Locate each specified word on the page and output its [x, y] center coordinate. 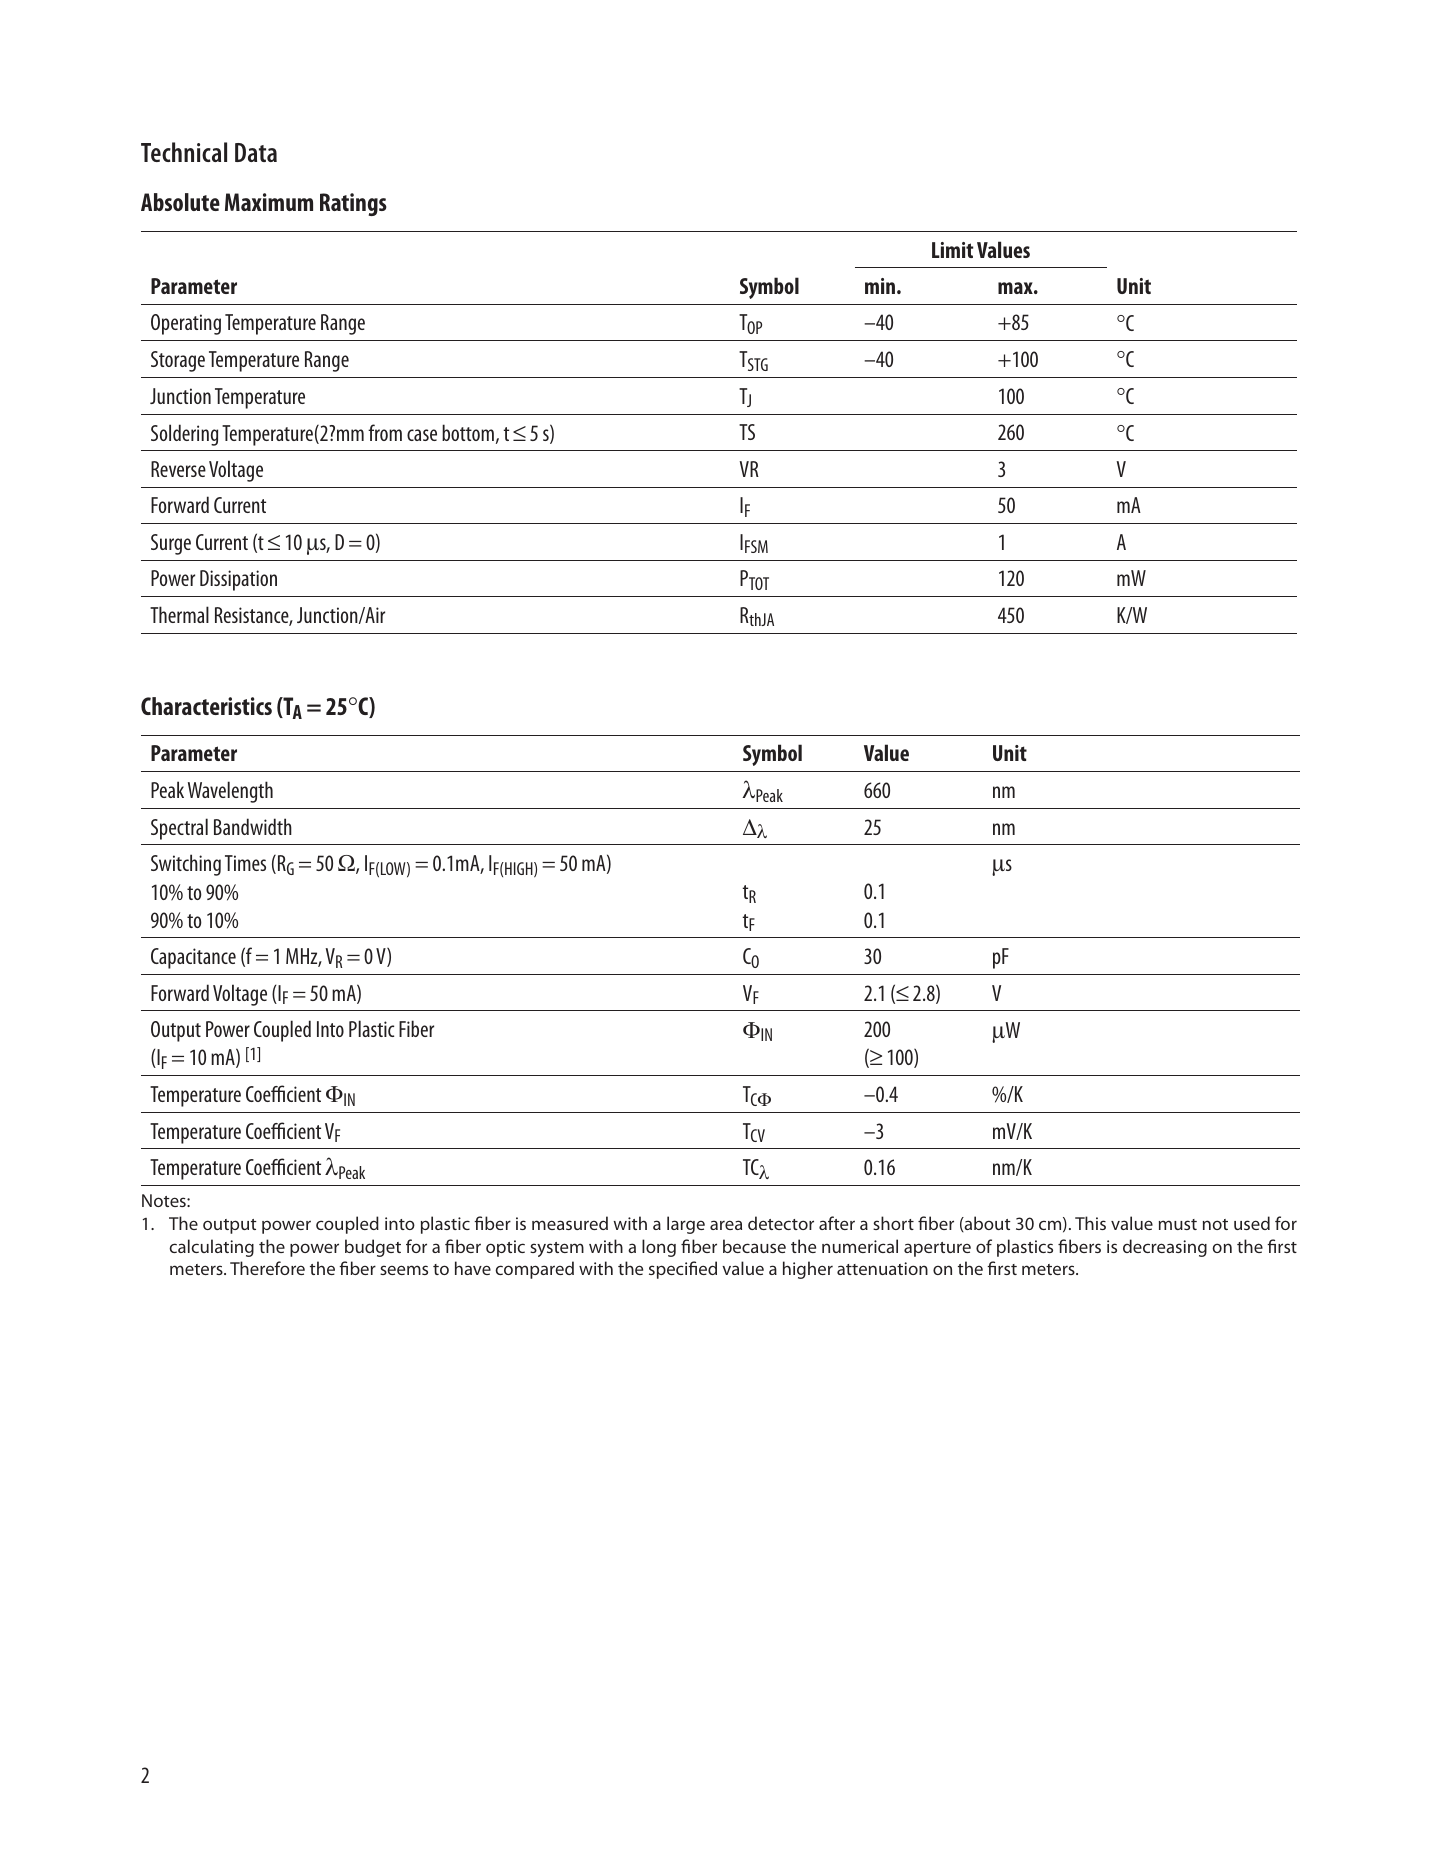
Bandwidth [253, 826]
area [726, 1225]
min [880, 286]
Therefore [267, 1268]
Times [245, 863]
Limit [952, 250]
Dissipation [238, 580]
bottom [468, 432]
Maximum [269, 202]
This [1090, 1223]
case [422, 435]
